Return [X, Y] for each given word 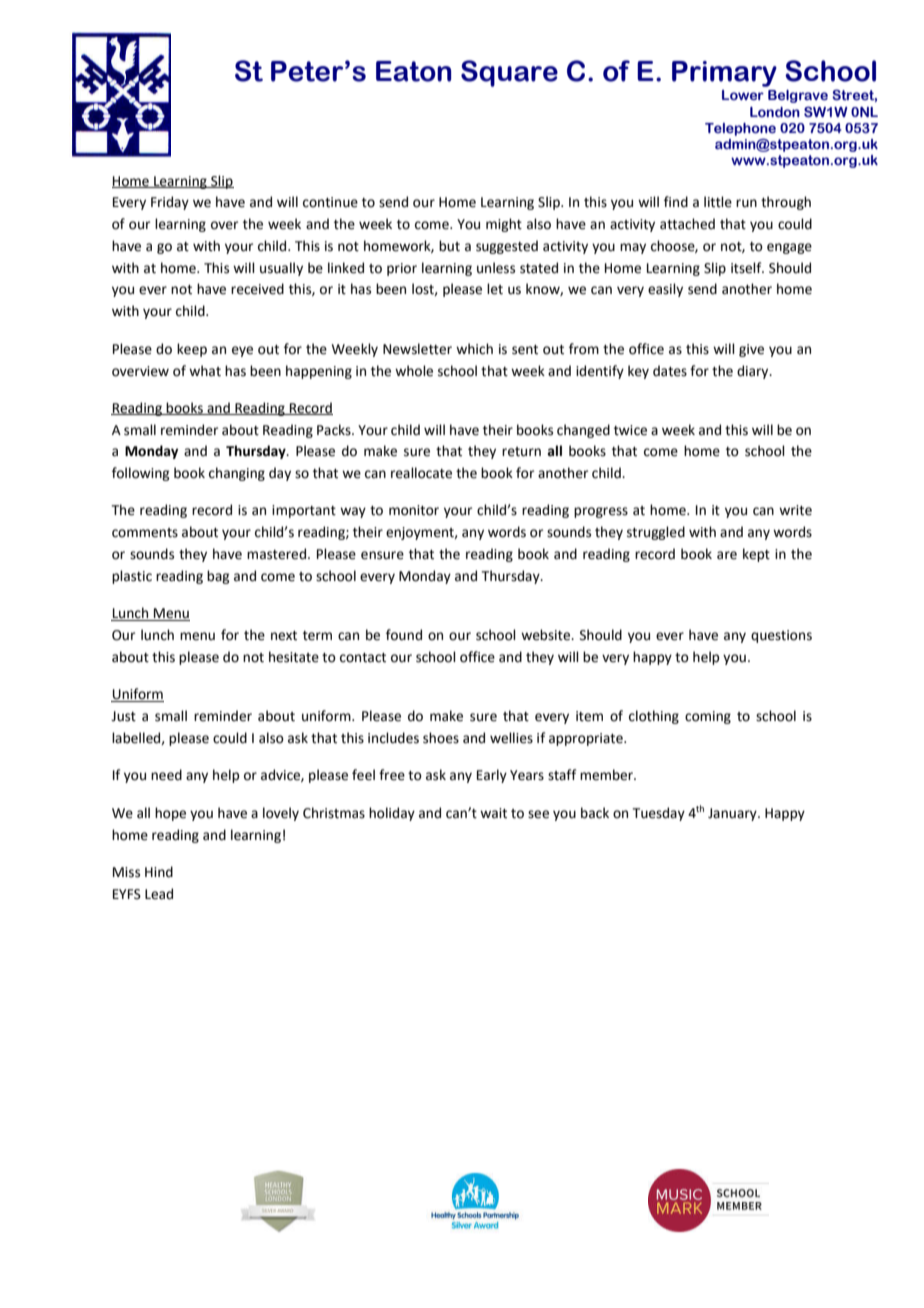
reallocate [421, 473]
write [795, 510]
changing [237, 474]
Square [509, 73]
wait [493, 813]
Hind [159, 872]
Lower [743, 95]
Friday [170, 203]
